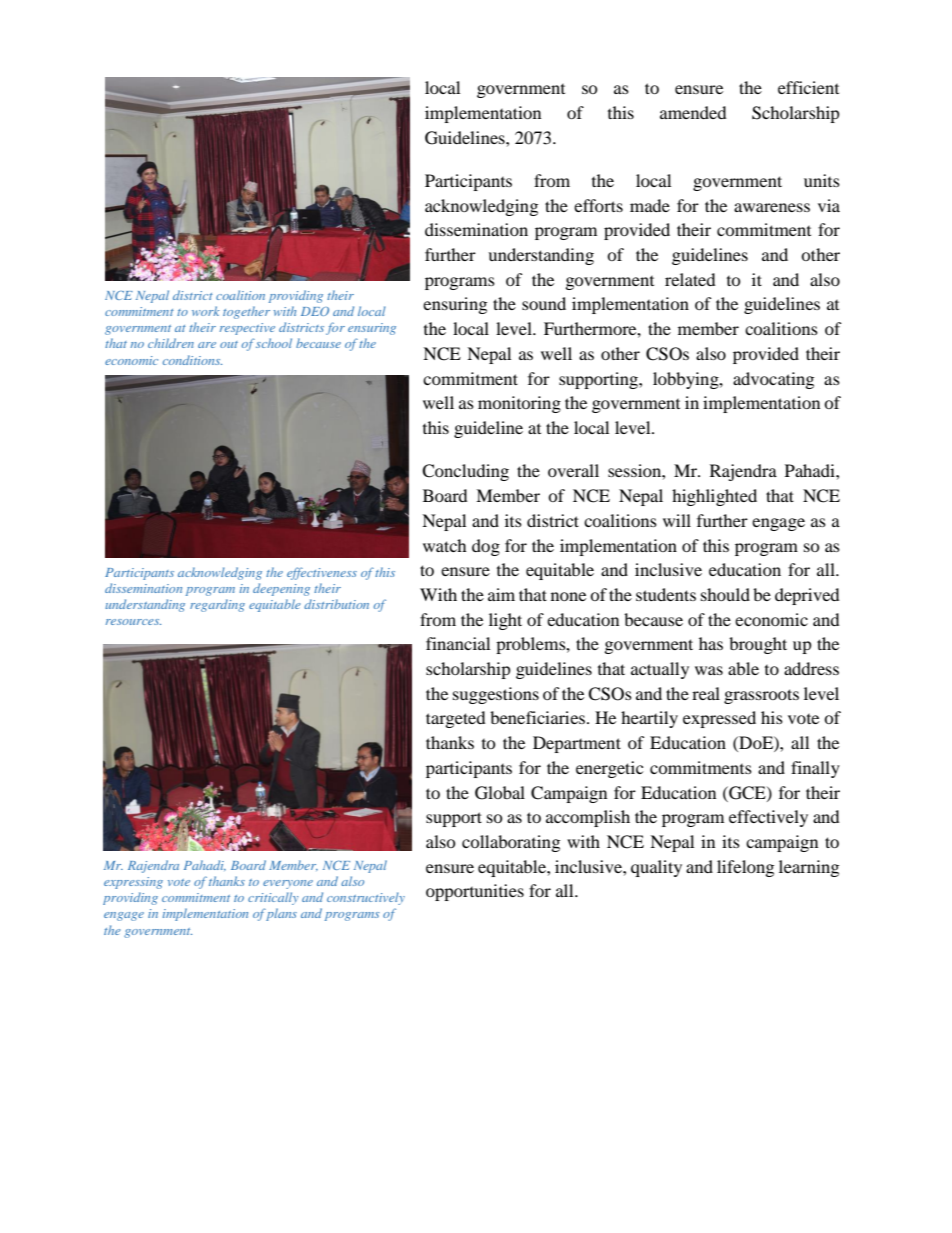 The image size is (952, 1233). Describe the element at coordinates (205, 311) in the image. I see `work` at that location.
